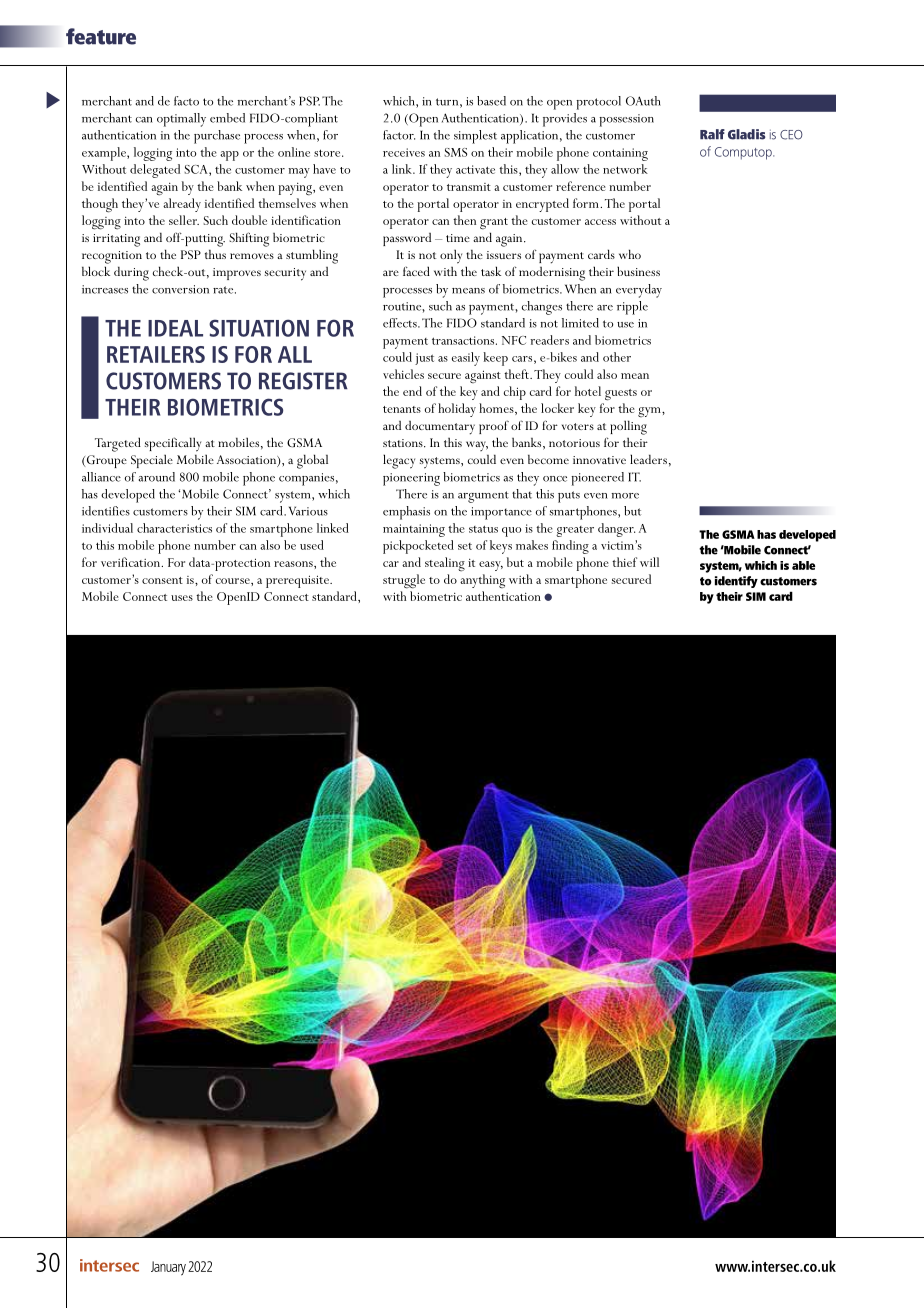  I want to click on January, so click(168, 1268).
